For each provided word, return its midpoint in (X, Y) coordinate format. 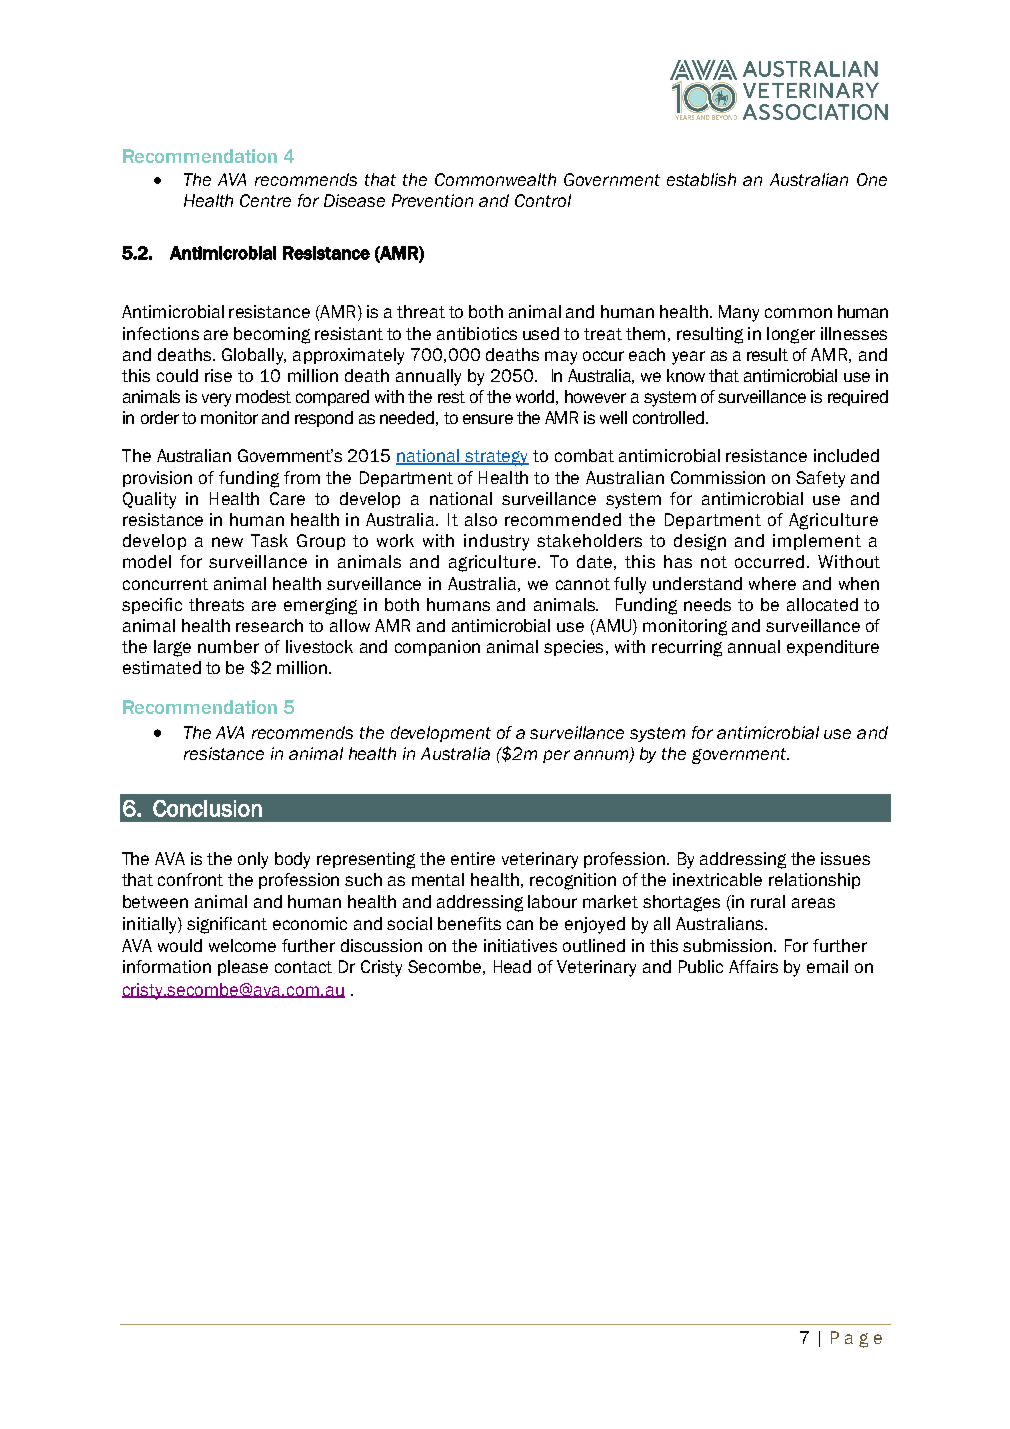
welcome (242, 945)
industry (496, 542)
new (227, 542)
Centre (265, 200)
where (772, 583)
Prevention (432, 200)
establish (701, 179)
